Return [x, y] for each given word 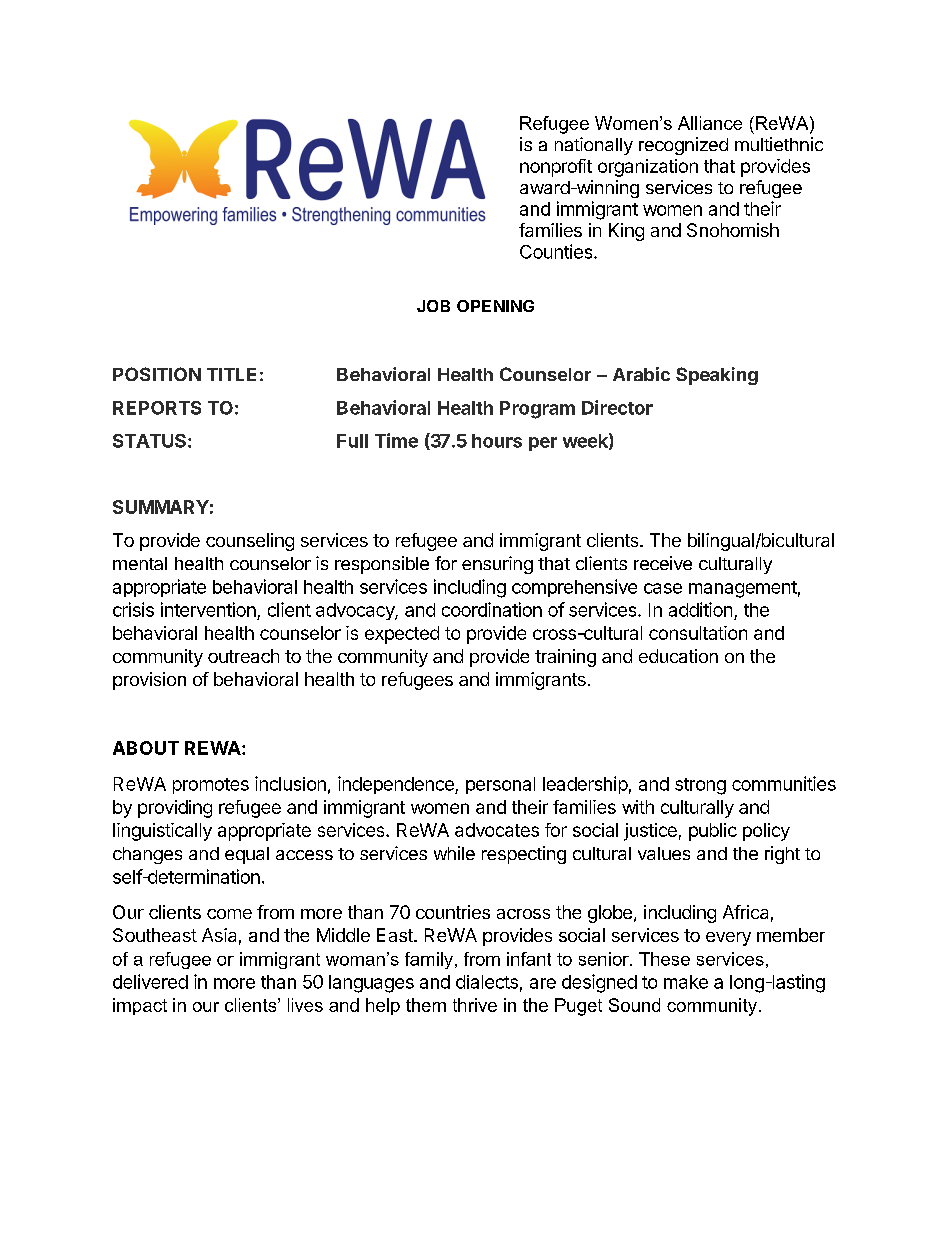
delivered [150, 981]
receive [663, 563]
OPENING [495, 306]
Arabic [641, 374]
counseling [250, 542]
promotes [211, 786]
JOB [433, 306]
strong [700, 786]
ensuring [497, 565]
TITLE [231, 374]
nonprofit [556, 168]
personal [500, 785]
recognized [683, 146]
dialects [487, 982]
